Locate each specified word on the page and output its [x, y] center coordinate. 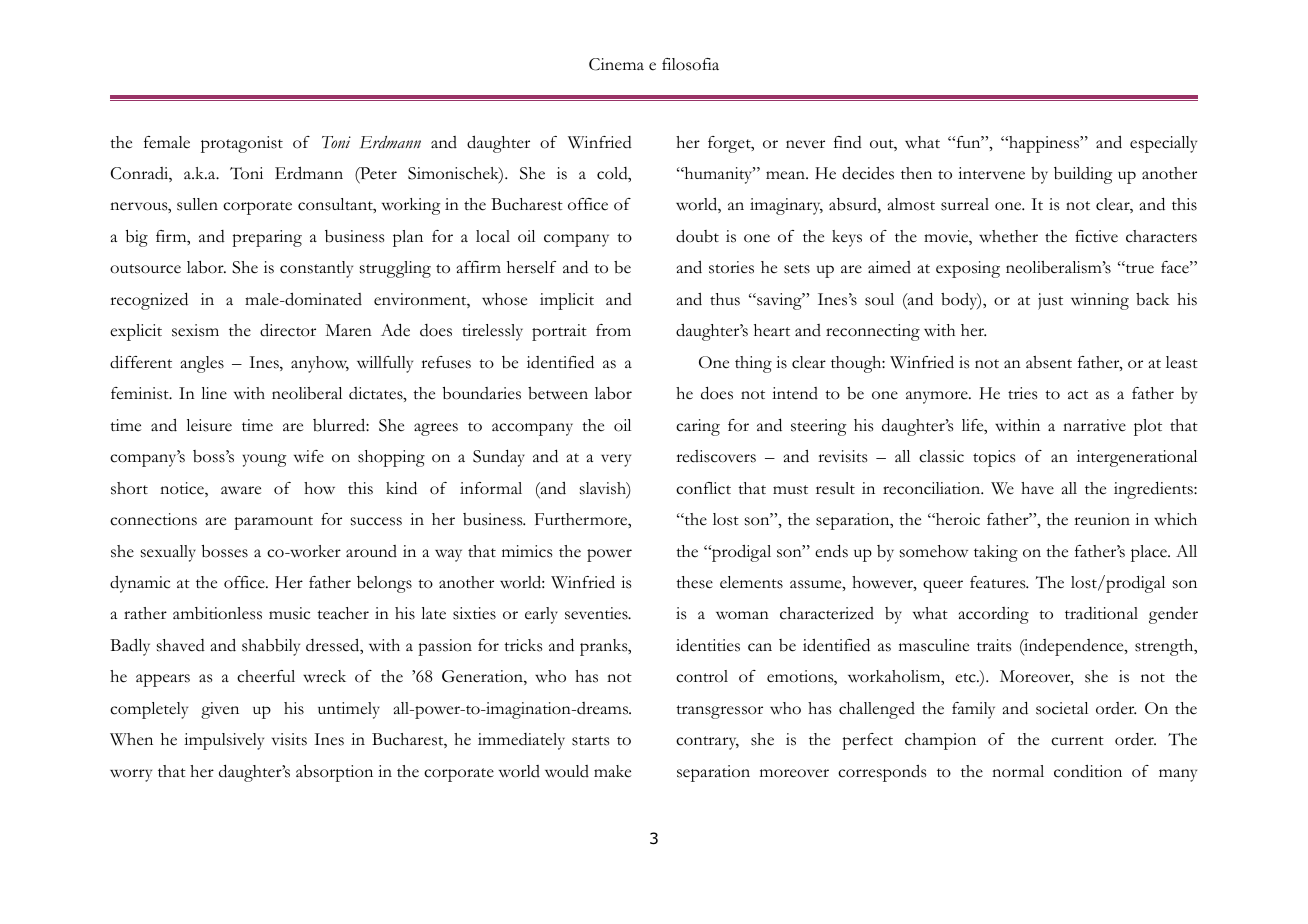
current [1077, 741]
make [612, 771]
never [805, 144]
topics [994, 458]
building [1083, 175]
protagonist [242, 144]
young [264, 460]
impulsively [224, 741]
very [616, 460]
